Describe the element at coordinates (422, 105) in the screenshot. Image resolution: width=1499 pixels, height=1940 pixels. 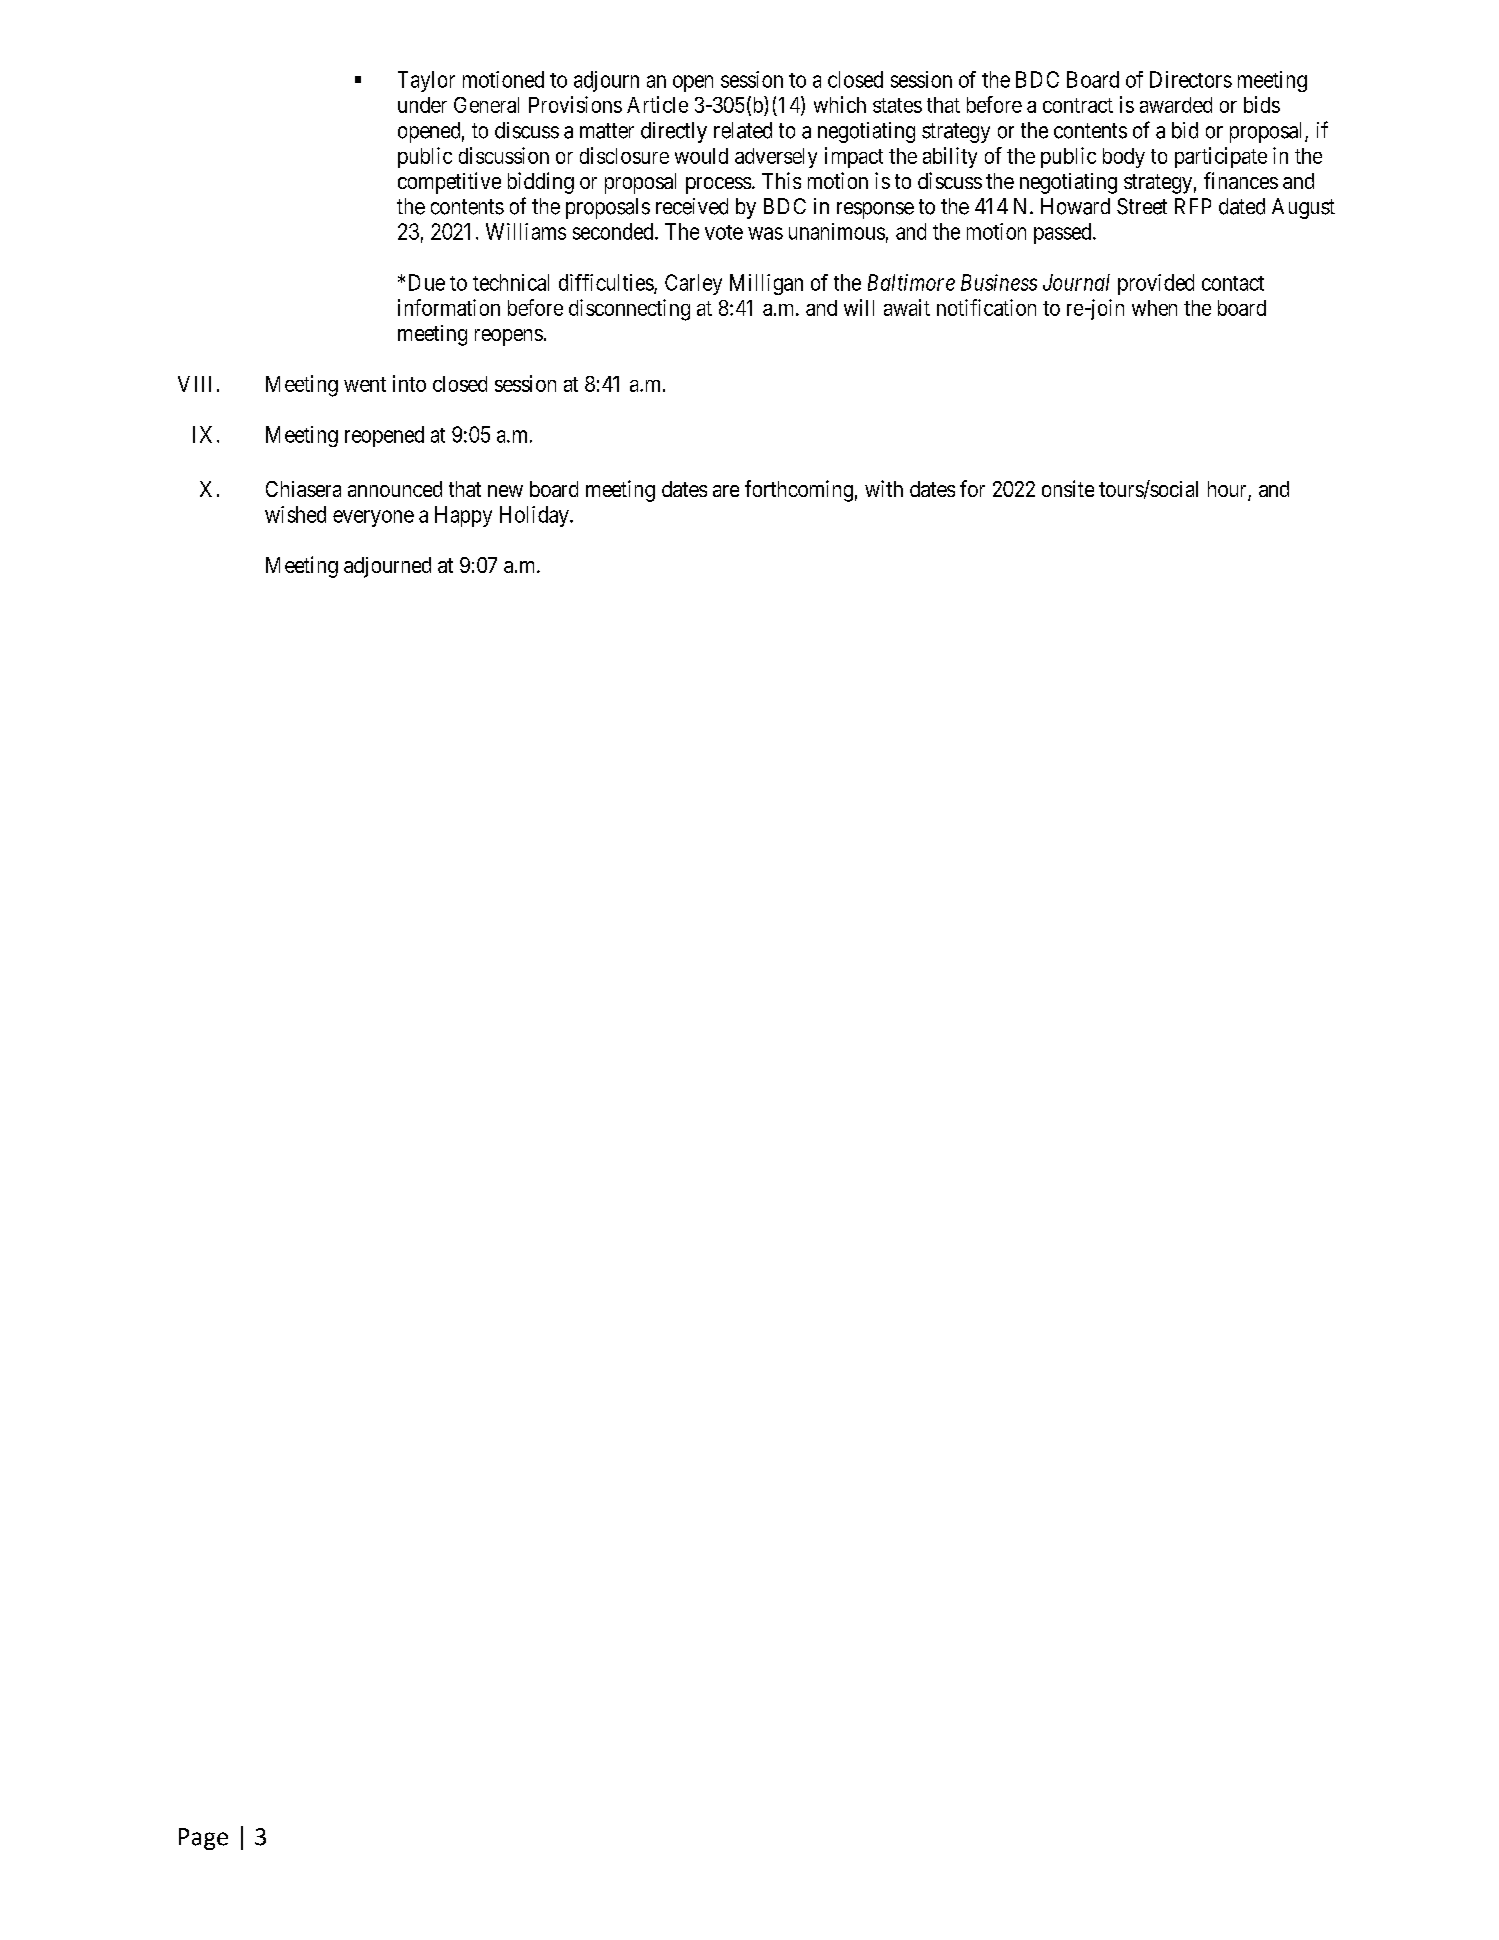
I see `under` at that location.
